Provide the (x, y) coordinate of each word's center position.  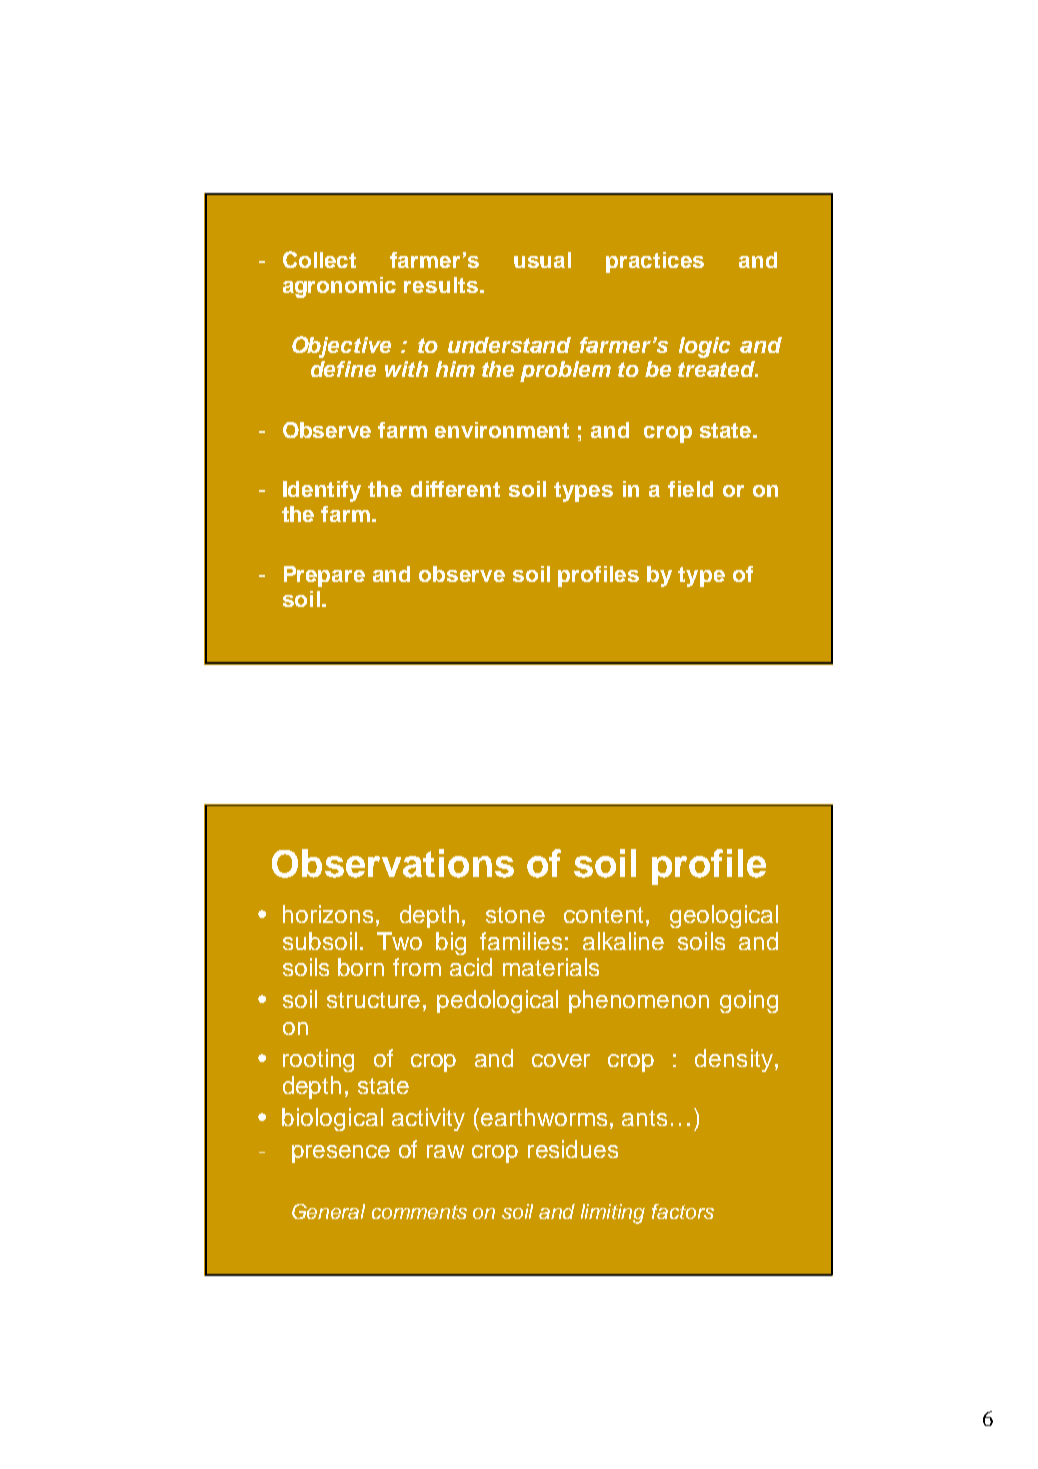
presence (341, 1154)
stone (515, 915)
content (603, 915)
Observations (393, 863)
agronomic (339, 287)
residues (573, 1149)
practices (655, 262)
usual (542, 260)
